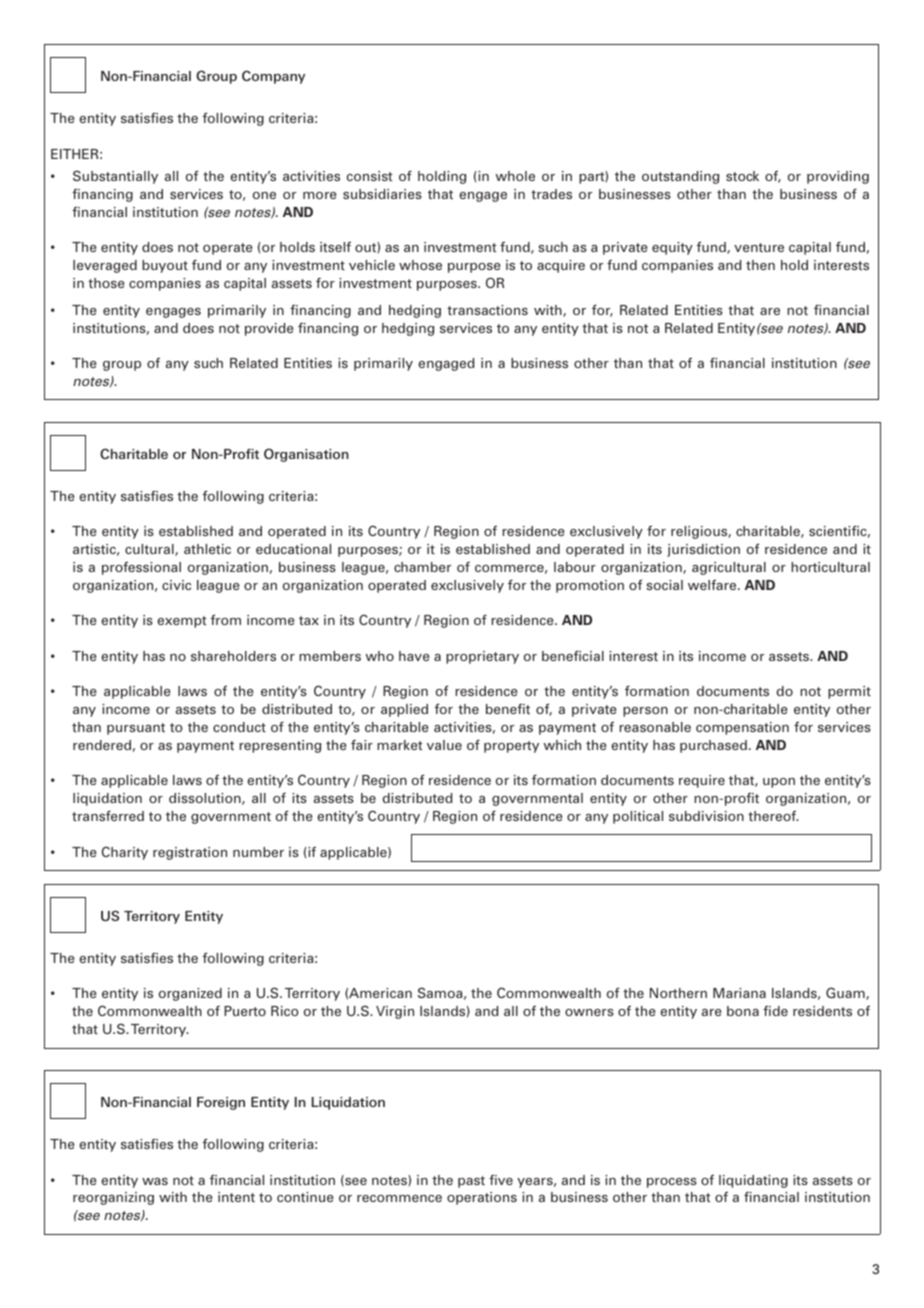 Image resolution: width=924 pixels, height=1308 pixels. What do you see at coordinates (773, 815) in the screenshot?
I see `thereof` at bounding box center [773, 815].
